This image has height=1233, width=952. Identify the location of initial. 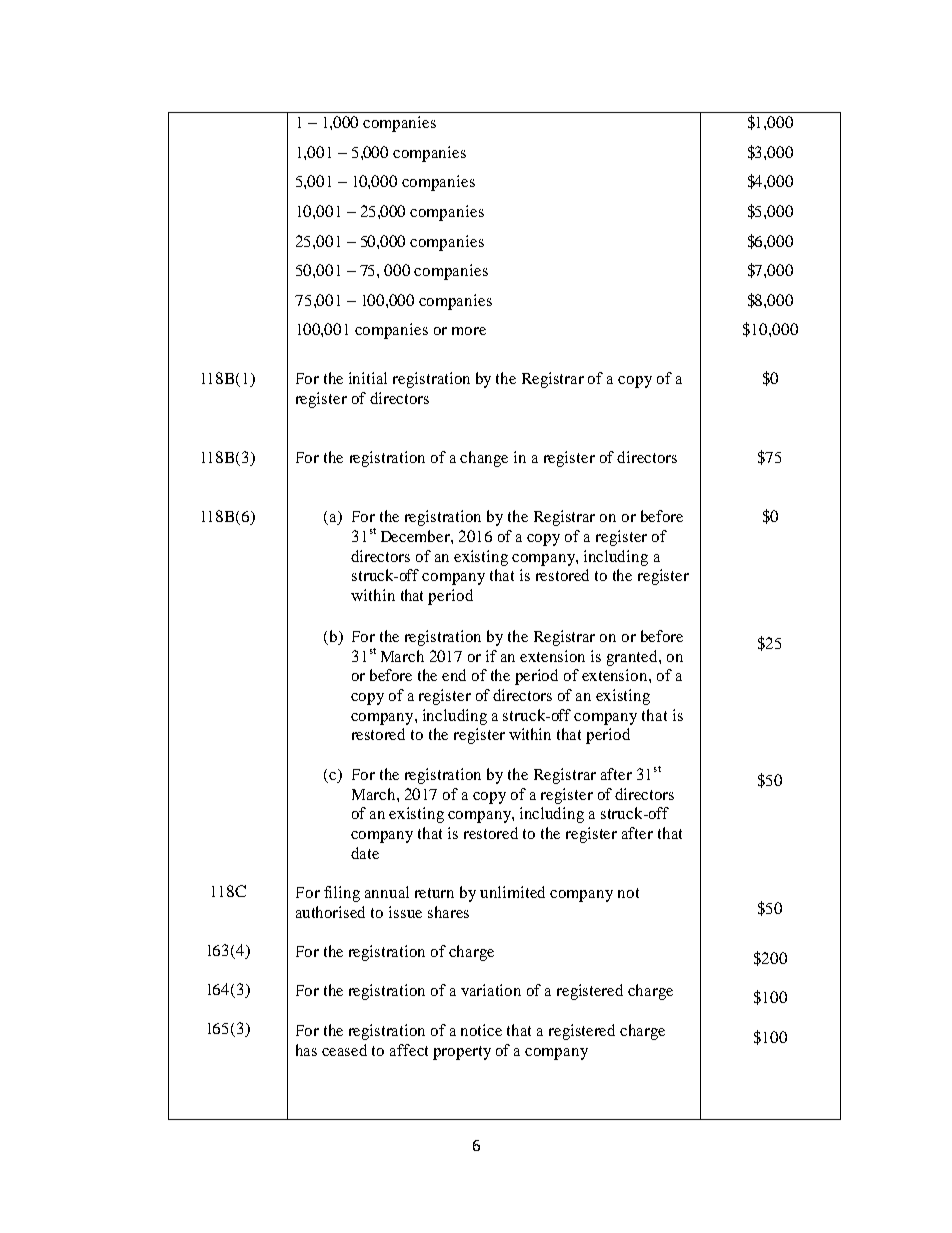
(368, 378).
